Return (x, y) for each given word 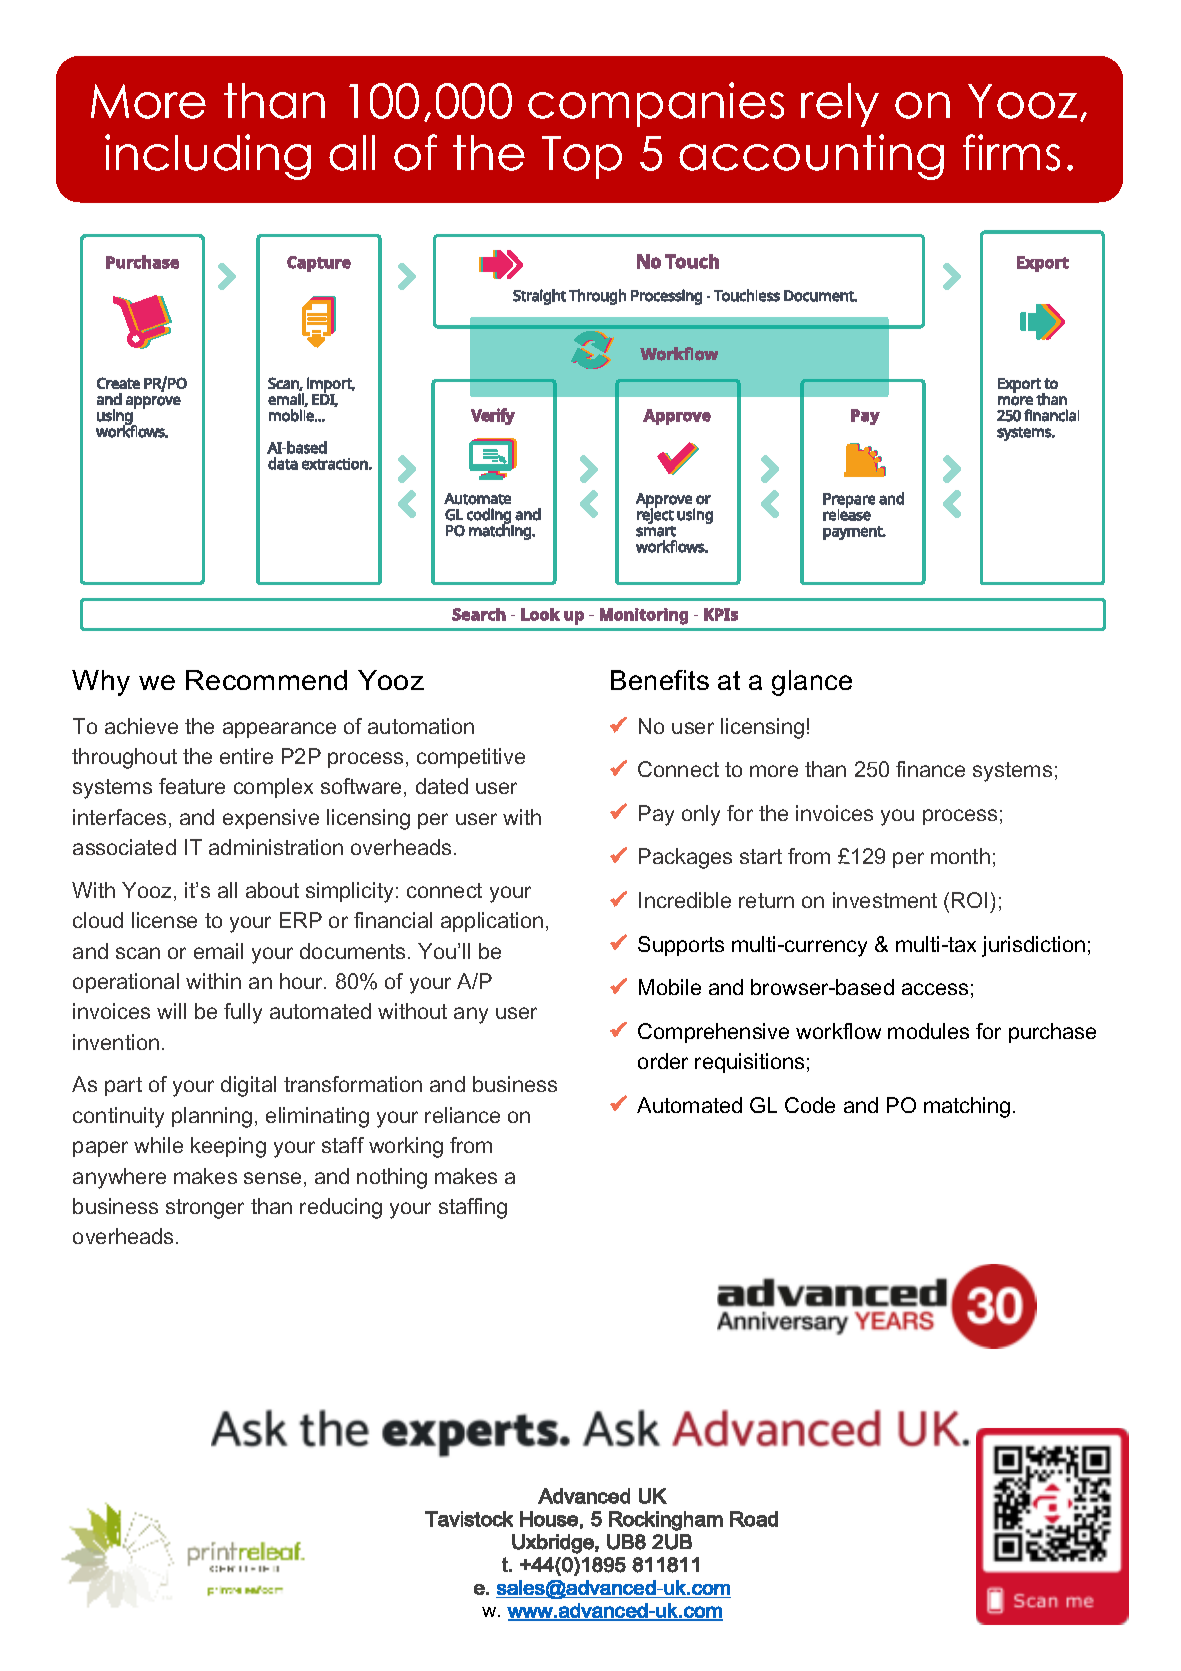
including (208, 157)
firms (1011, 152)
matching (967, 1107)
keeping (228, 1147)
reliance (462, 1115)
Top (582, 157)
